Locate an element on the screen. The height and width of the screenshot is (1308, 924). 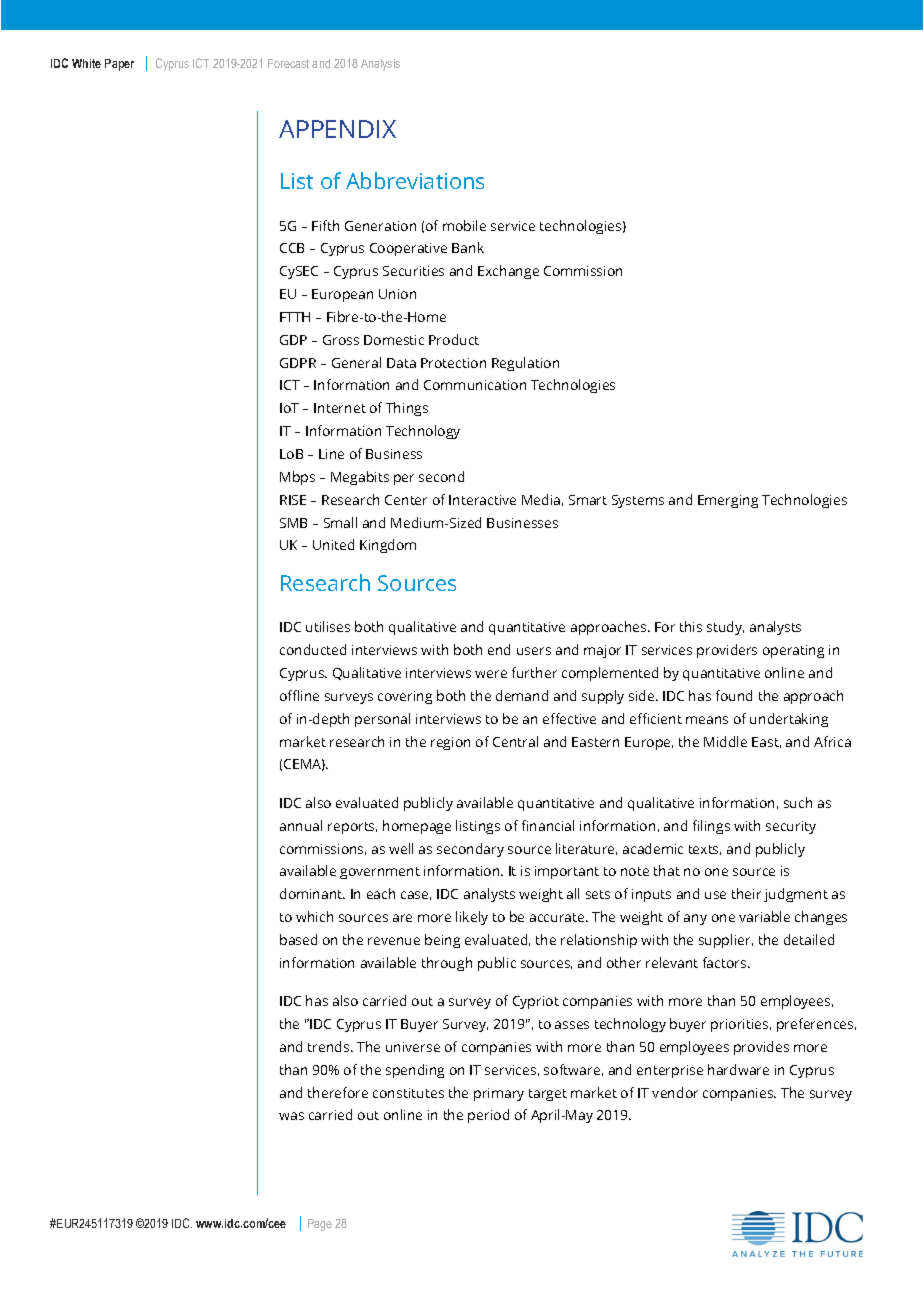
Product is located at coordinates (454, 339).
